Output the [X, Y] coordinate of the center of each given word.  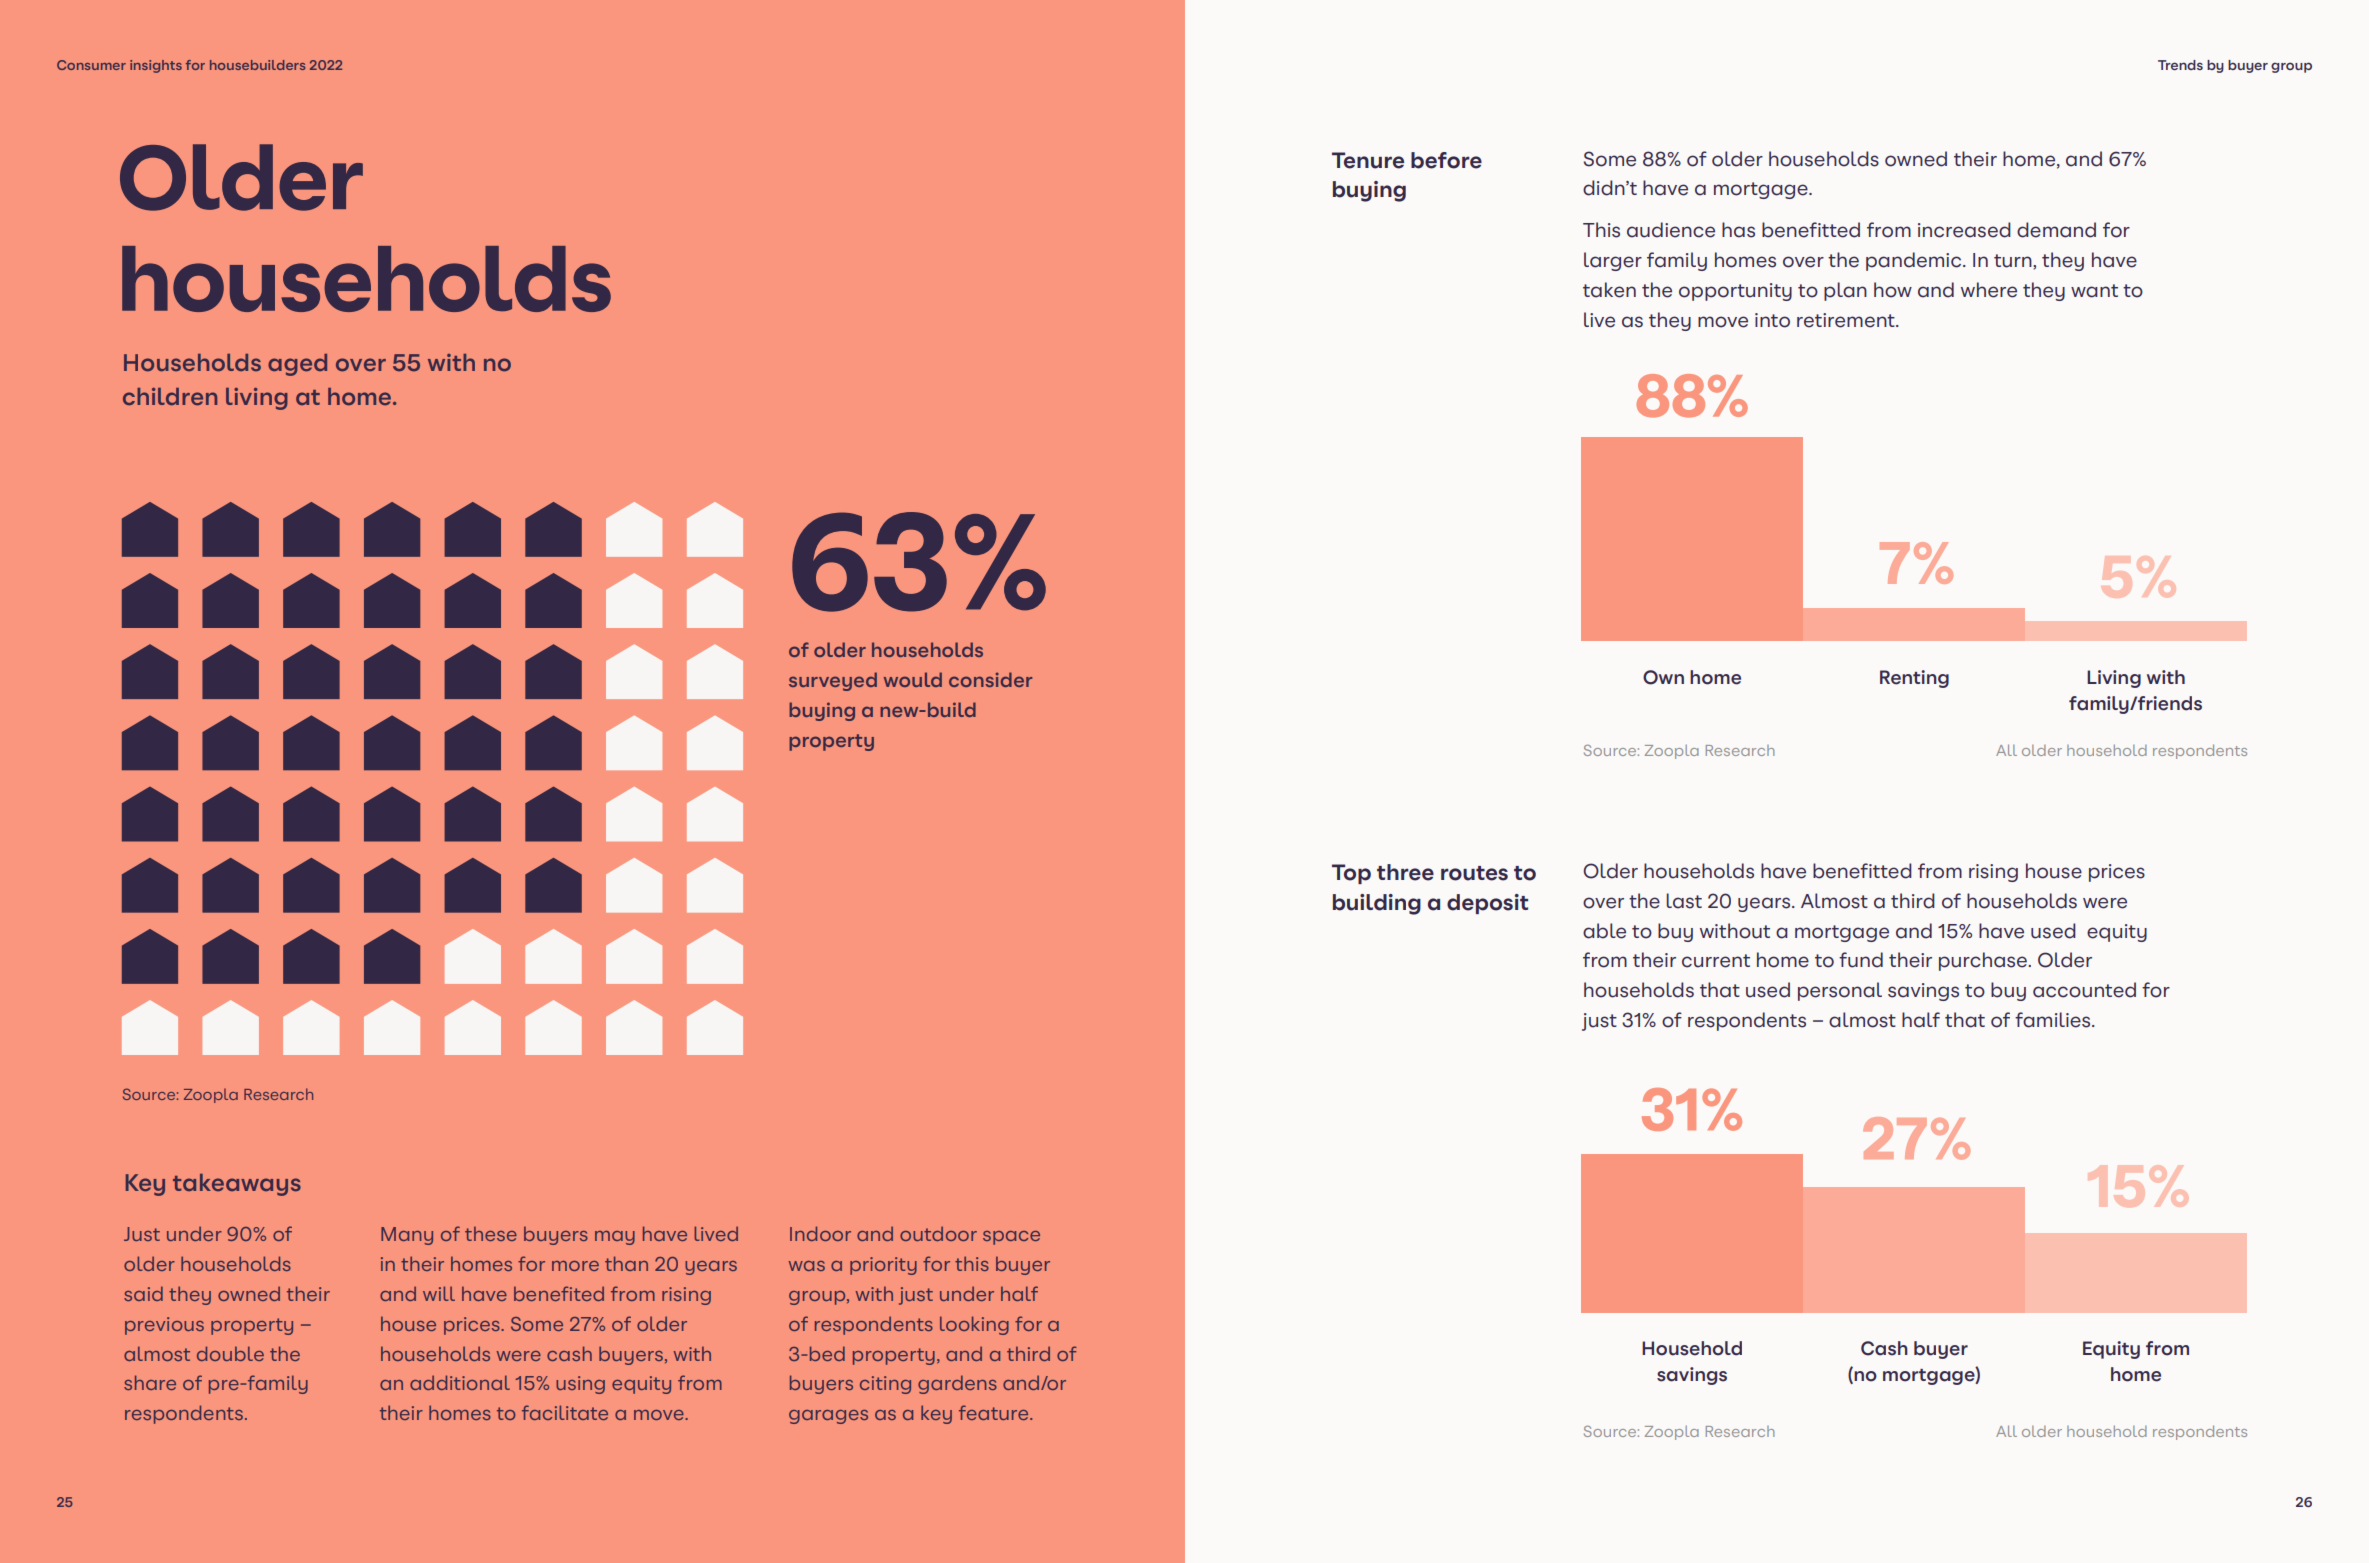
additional [460, 1382]
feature [995, 1412]
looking [974, 1325]
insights [156, 66]
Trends [2180, 65]
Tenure [1368, 160]
